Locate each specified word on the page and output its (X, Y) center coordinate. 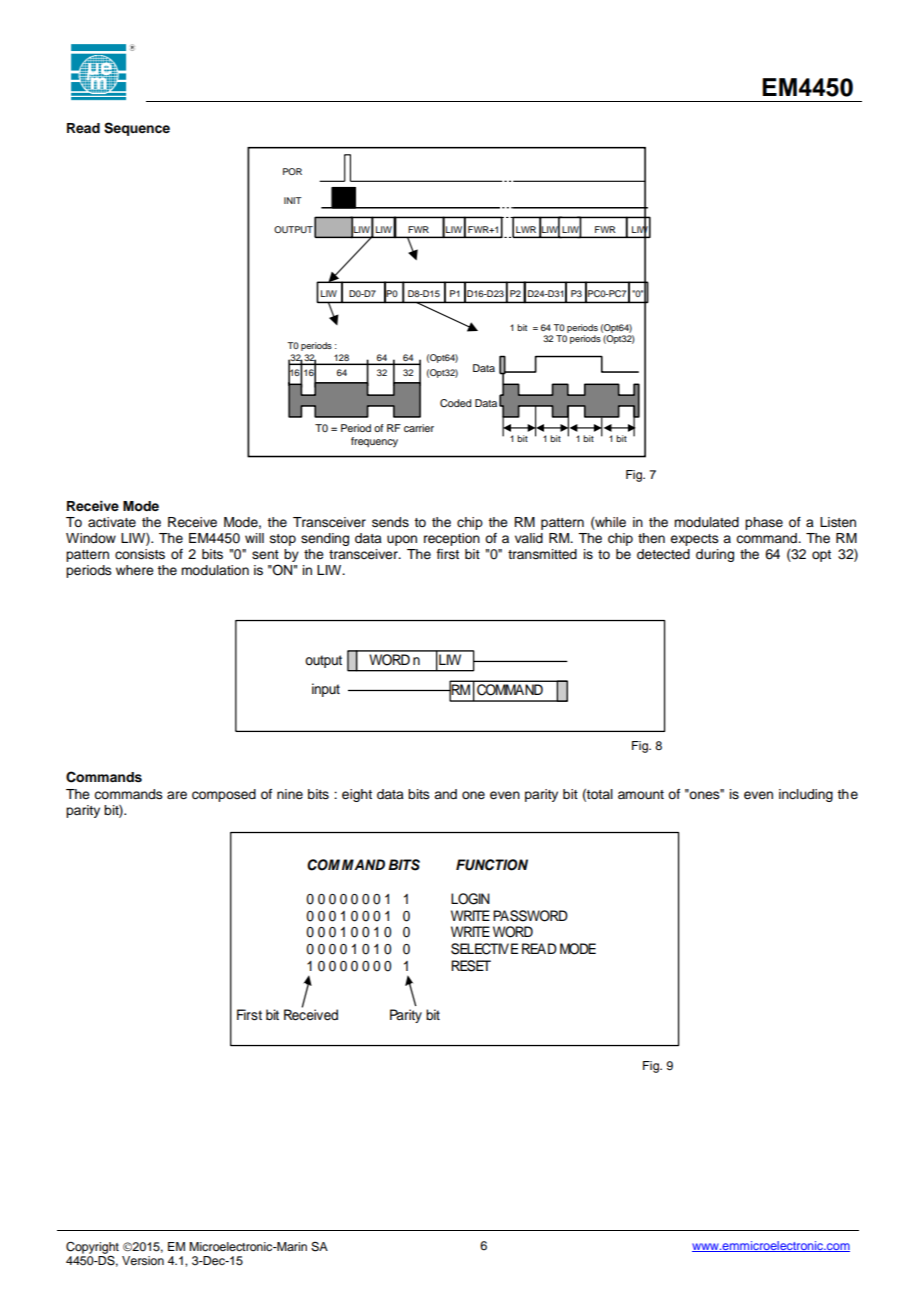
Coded (455, 403)
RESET (471, 966)
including (806, 795)
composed (224, 795)
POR (292, 171)
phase (764, 523)
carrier (419, 428)
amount (641, 794)
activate (112, 522)
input (326, 690)
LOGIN (470, 899)
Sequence (137, 129)
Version (143, 1260)
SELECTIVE (484, 949)
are (177, 795)
